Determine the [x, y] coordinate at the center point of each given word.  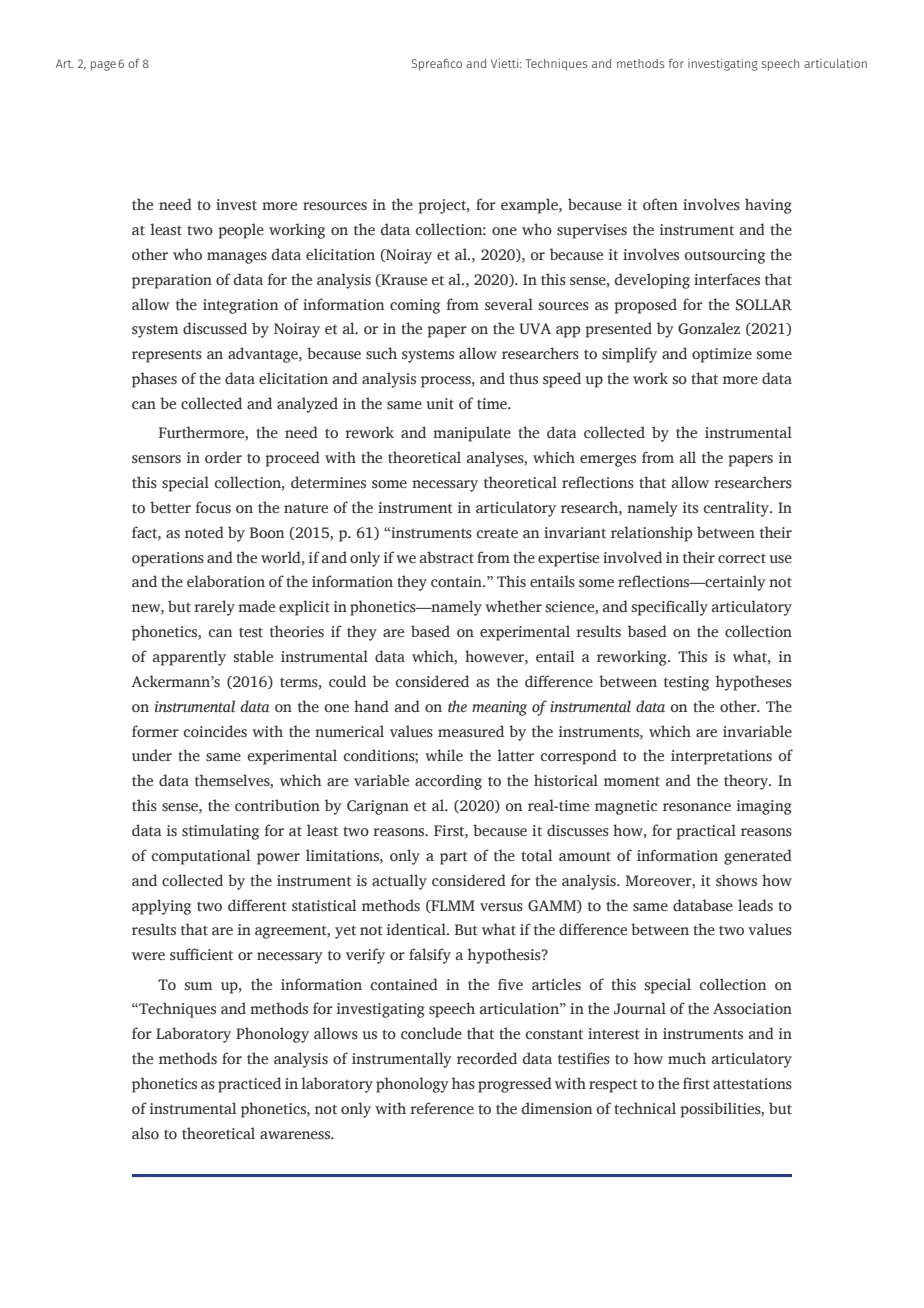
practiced [249, 1085]
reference [442, 1108]
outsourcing [725, 256]
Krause [403, 280]
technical [645, 1108]
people [241, 231]
